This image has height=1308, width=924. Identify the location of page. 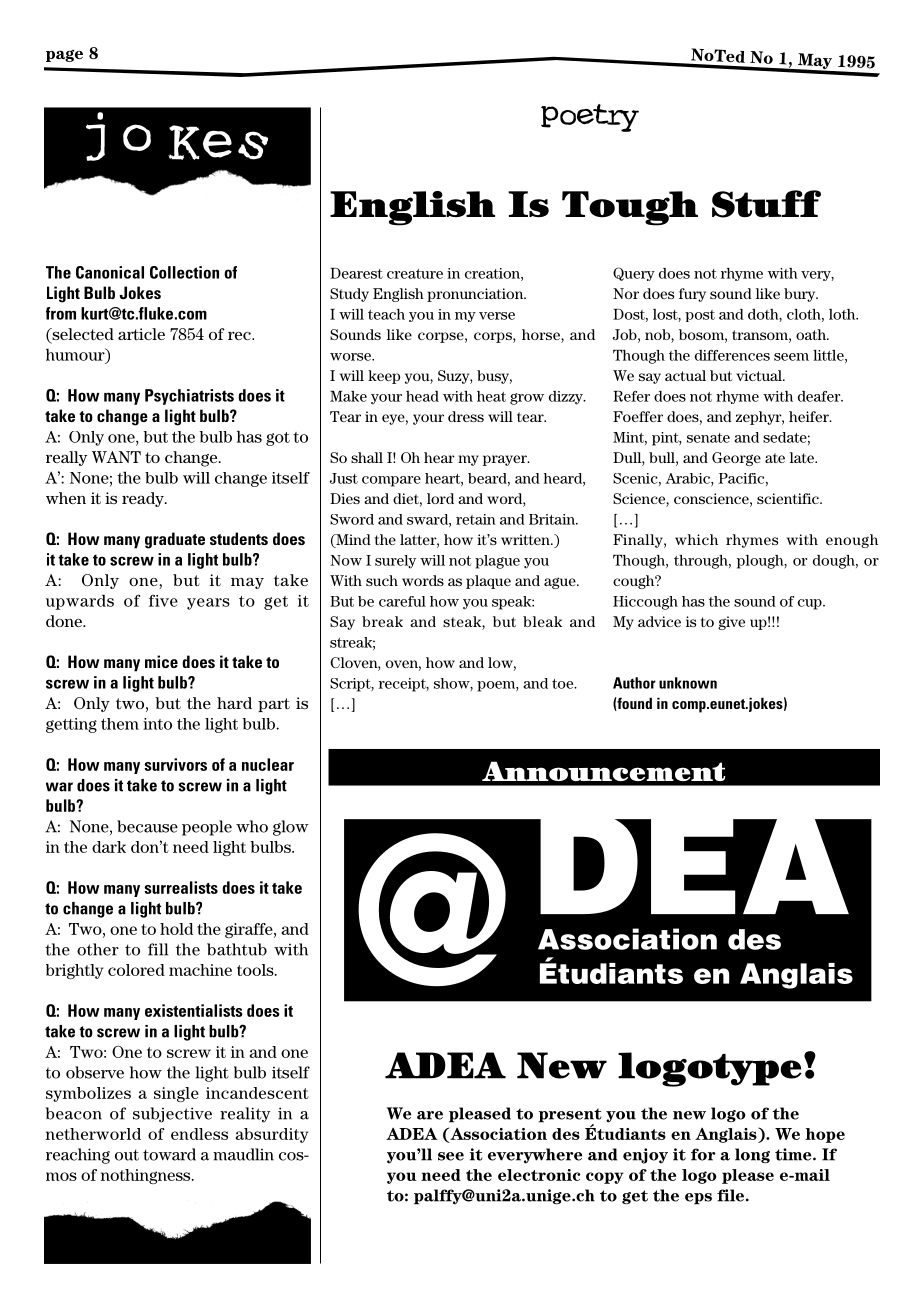
(64, 56).
